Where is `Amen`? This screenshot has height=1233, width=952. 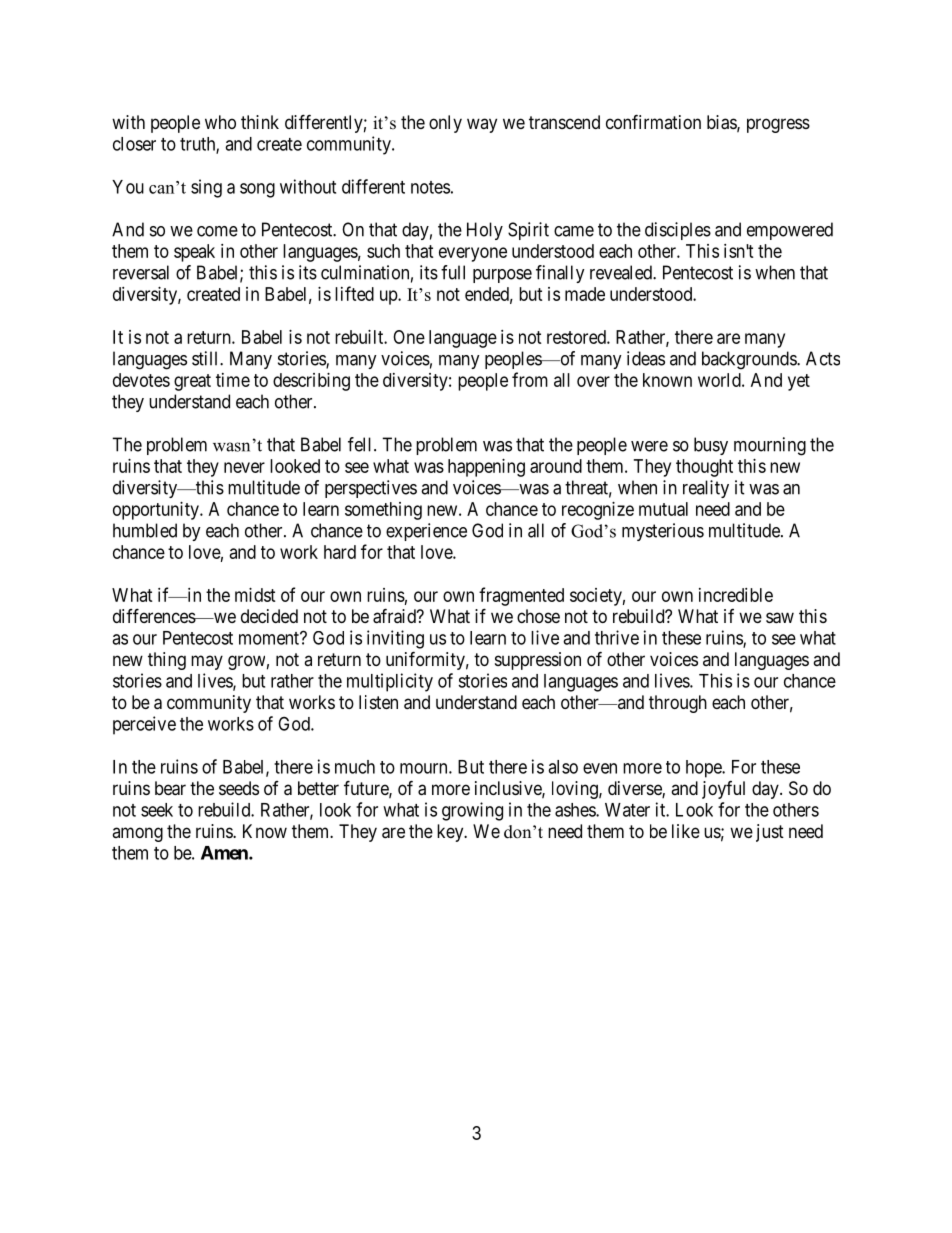 Amen is located at coordinates (225, 853).
